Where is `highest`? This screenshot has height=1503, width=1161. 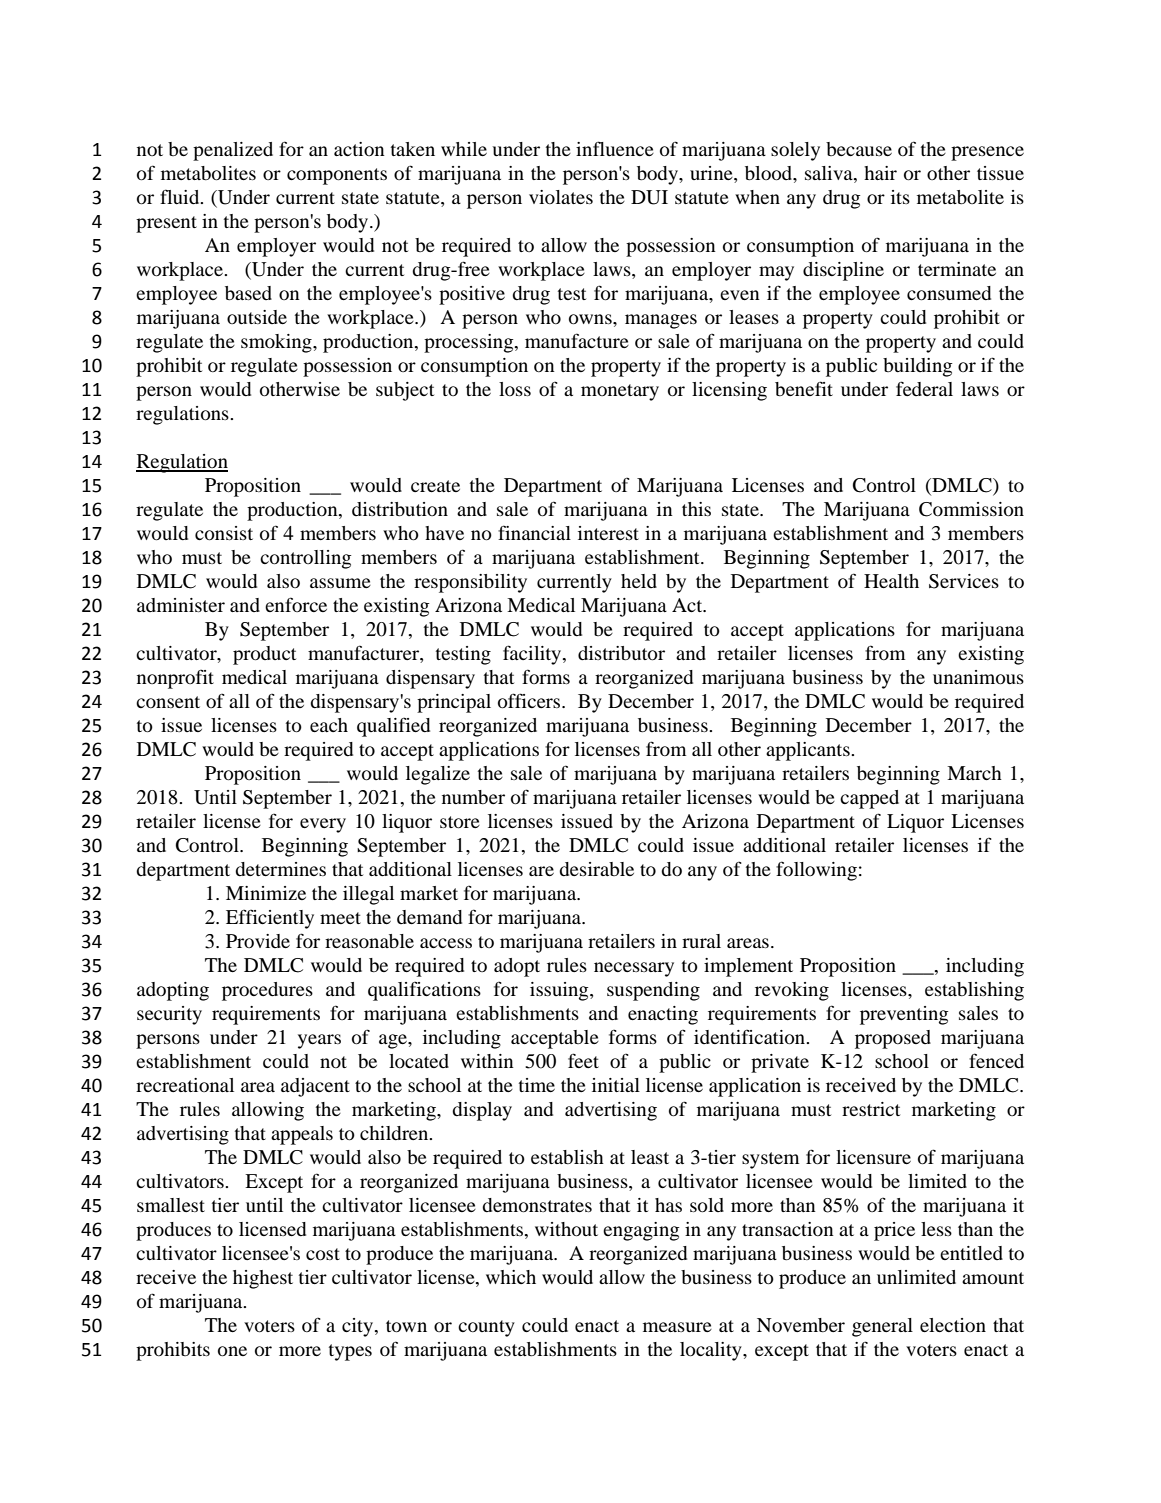
highest is located at coordinates (263, 1279).
